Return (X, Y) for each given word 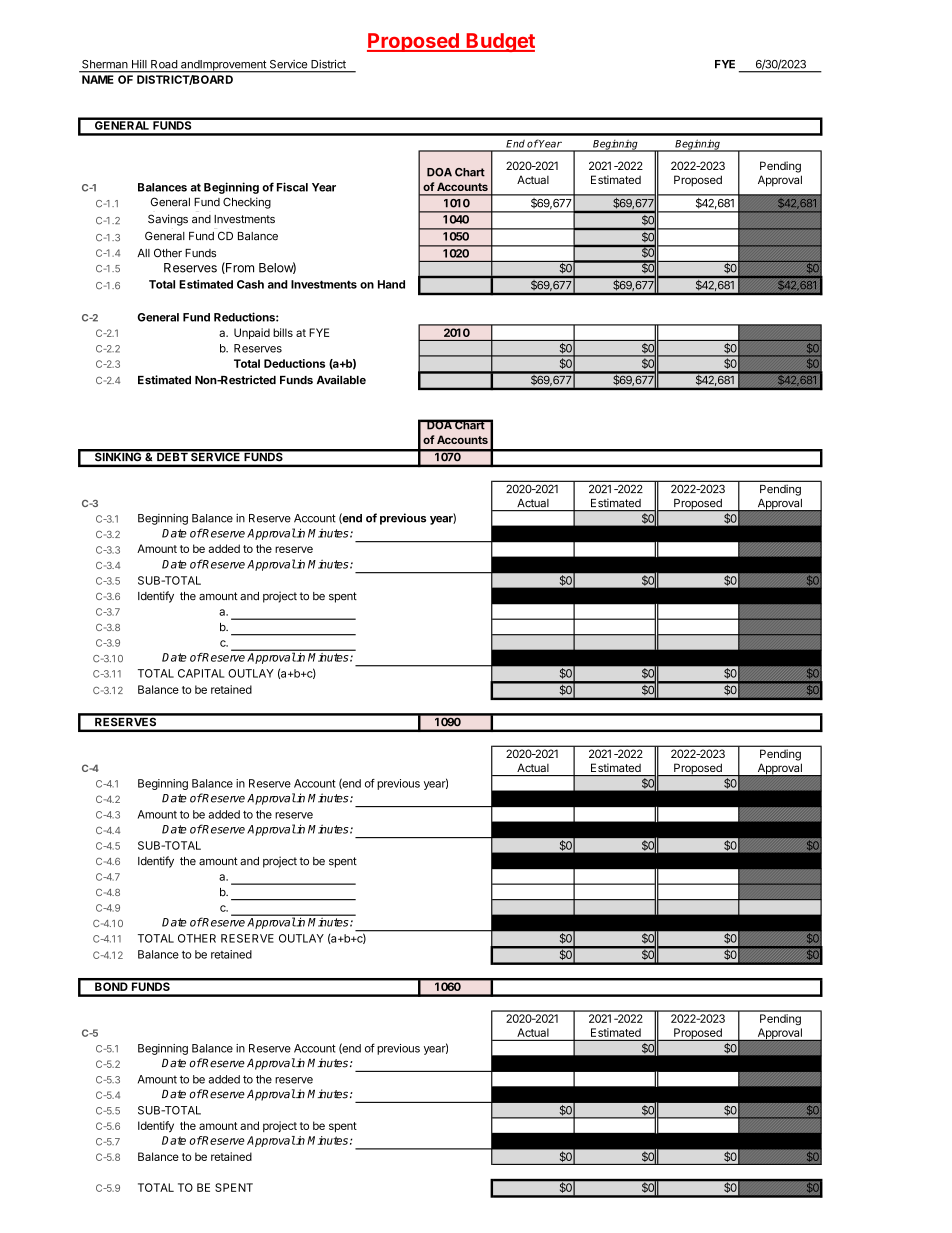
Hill (139, 64)
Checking (247, 203)
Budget (499, 42)
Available (341, 380)
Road (164, 64)
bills (283, 332)
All (143, 253)
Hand (391, 284)
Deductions (294, 363)
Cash (250, 284)
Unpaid (252, 334)
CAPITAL (201, 673)
